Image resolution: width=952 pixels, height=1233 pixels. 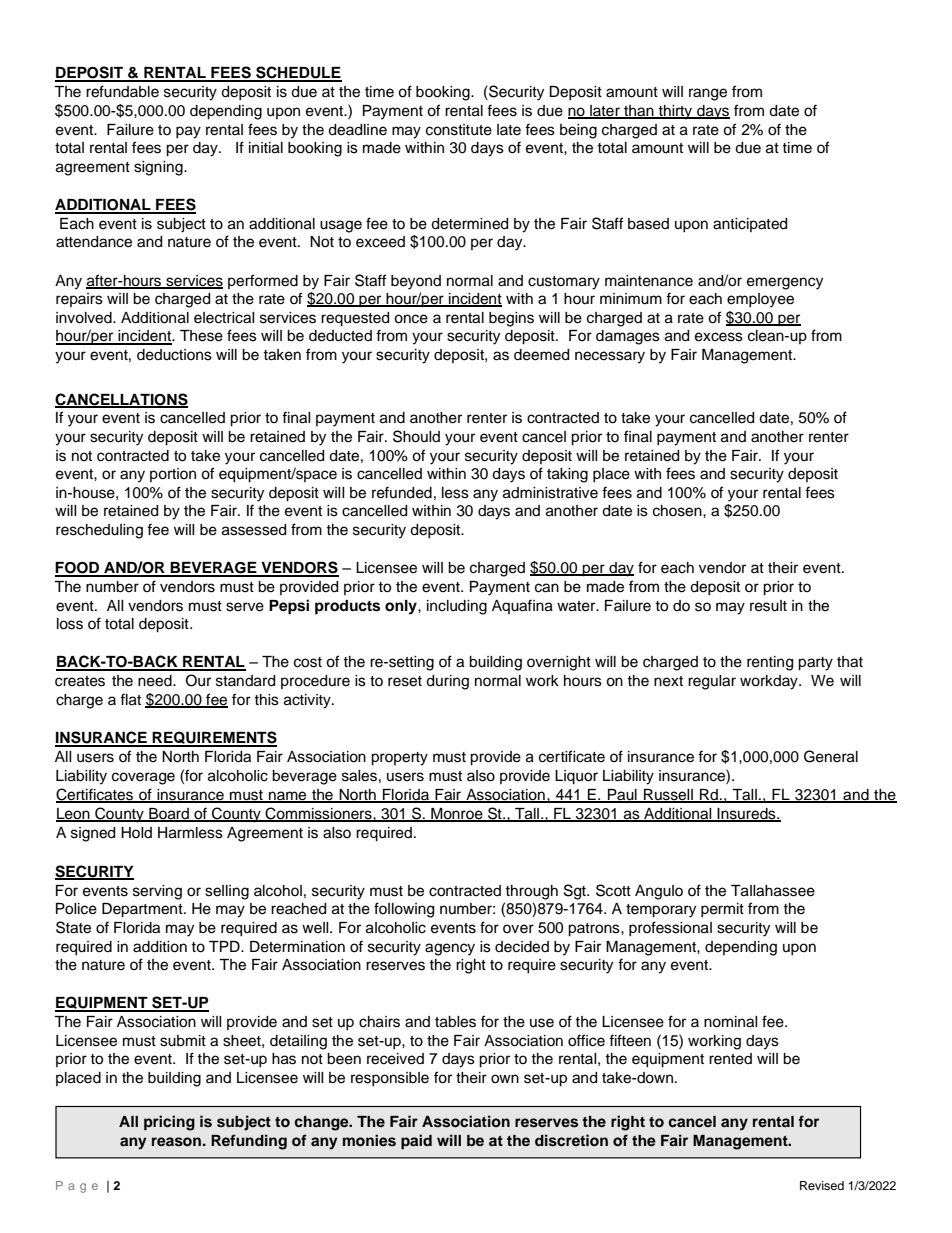 I want to click on Revised, so click(x=822, y=1185).
